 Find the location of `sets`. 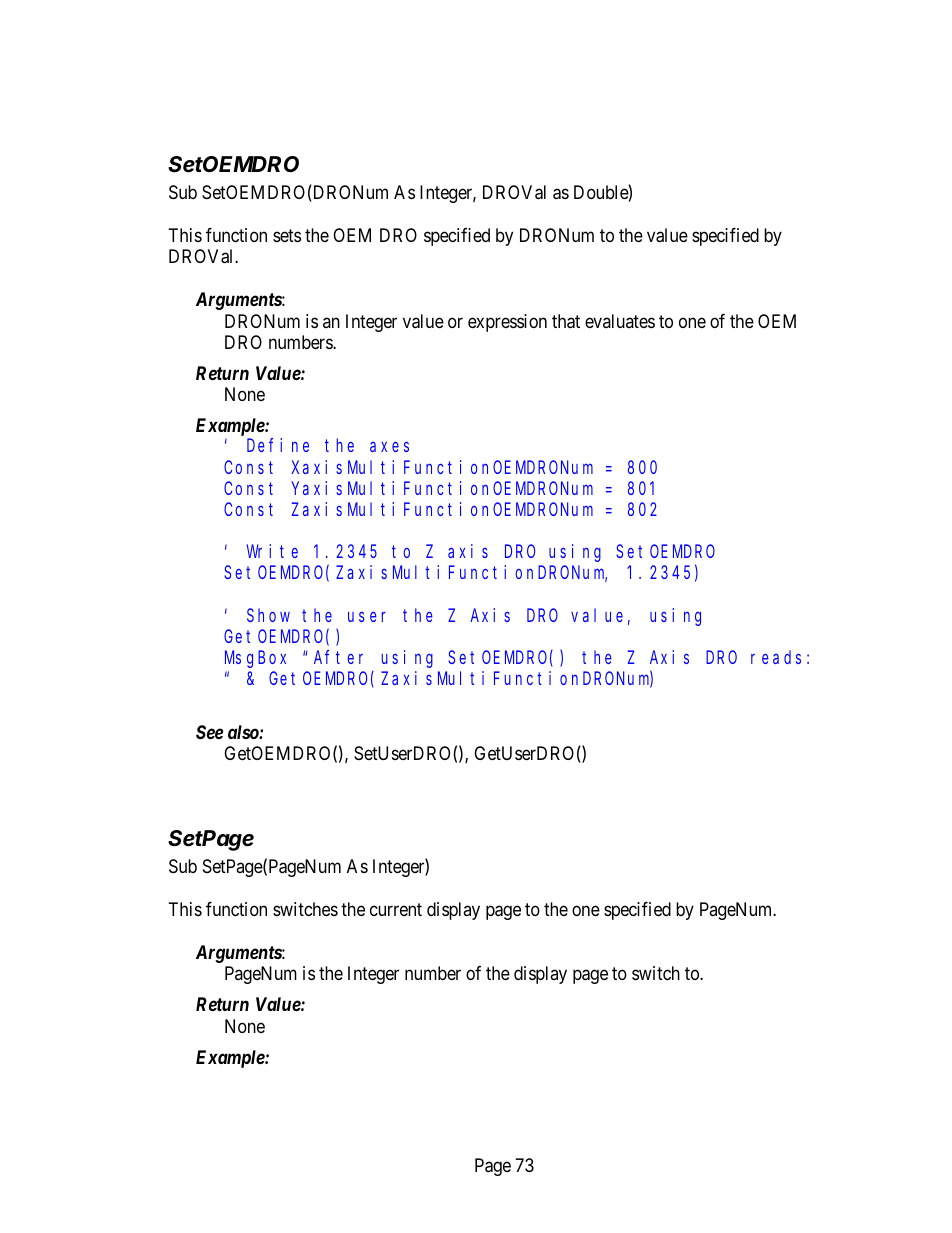

sets is located at coordinates (287, 235).
